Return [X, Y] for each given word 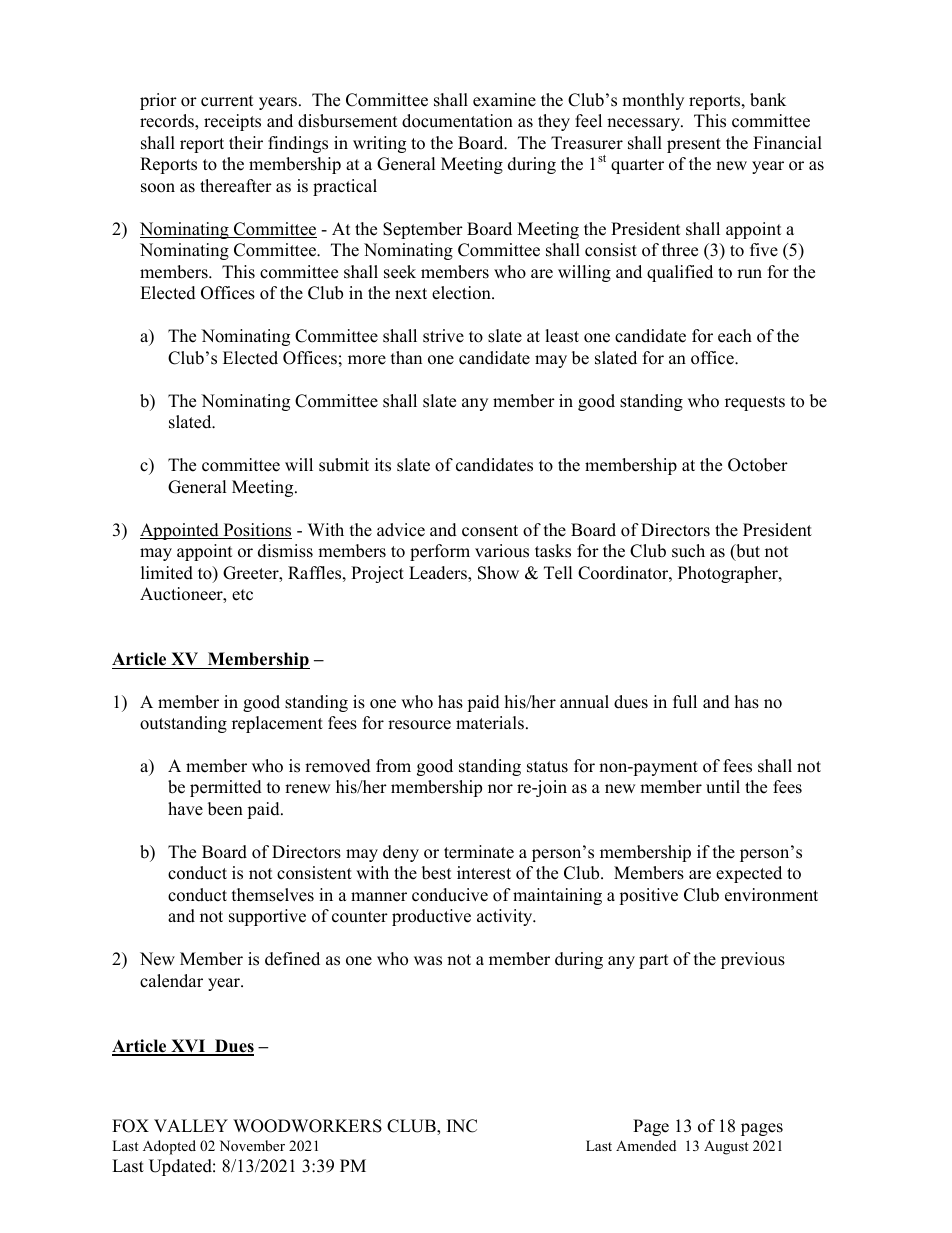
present [694, 145]
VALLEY [191, 1125]
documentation [457, 121]
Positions [256, 531]
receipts [232, 122]
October [758, 465]
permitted [226, 788]
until [723, 787]
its [383, 465]
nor [500, 789]
